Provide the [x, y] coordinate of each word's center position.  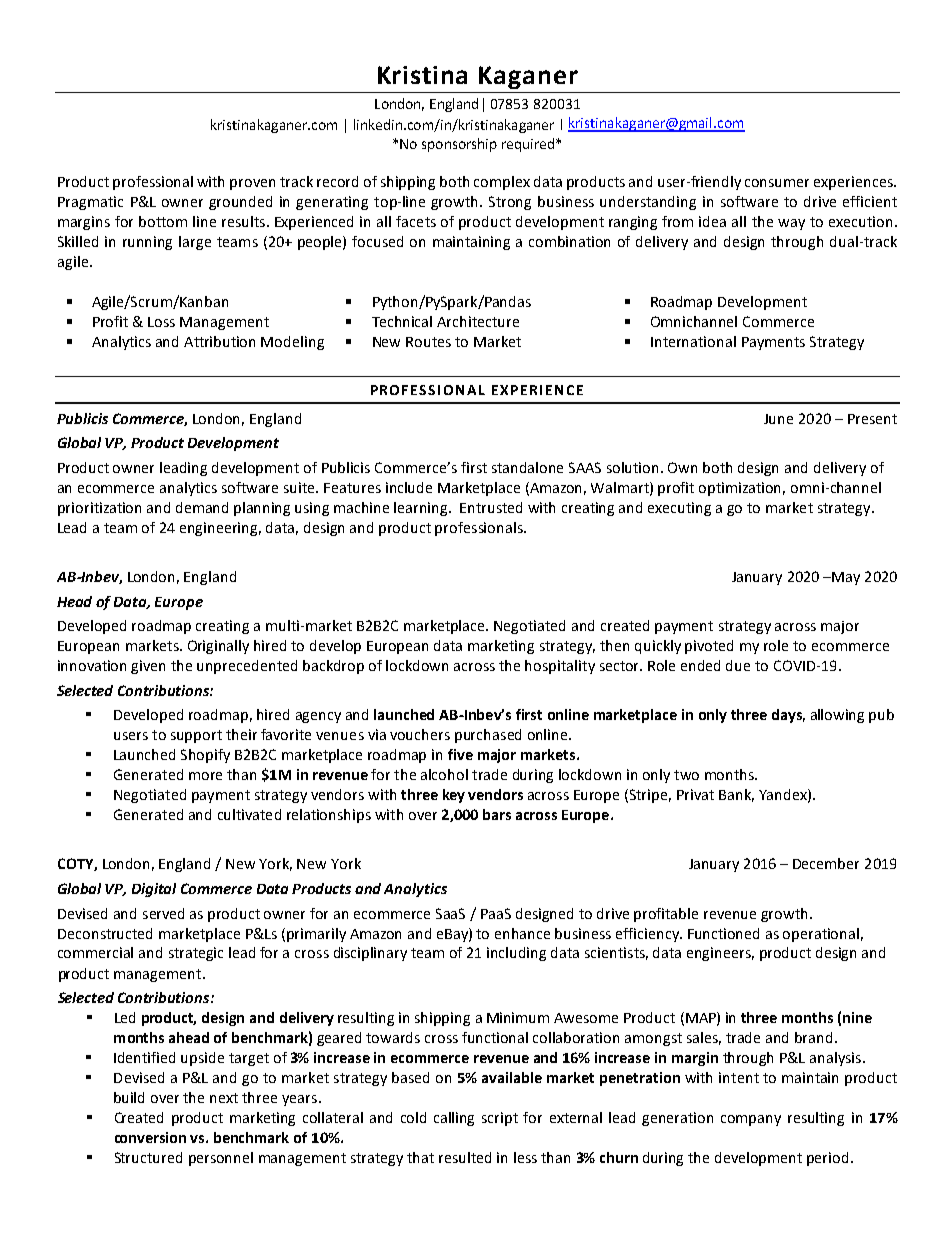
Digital [154, 890]
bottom [163, 221]
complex [502, 183]
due [738, 665]
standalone [527, 467]
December [826, 863]
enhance [522, 933]
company [751, 1120]
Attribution [219, 341]
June [778, 419]
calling [454, 1119]
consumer [777, 183]
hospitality [560, 667]
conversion [150, 1137]
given [148, 667]
